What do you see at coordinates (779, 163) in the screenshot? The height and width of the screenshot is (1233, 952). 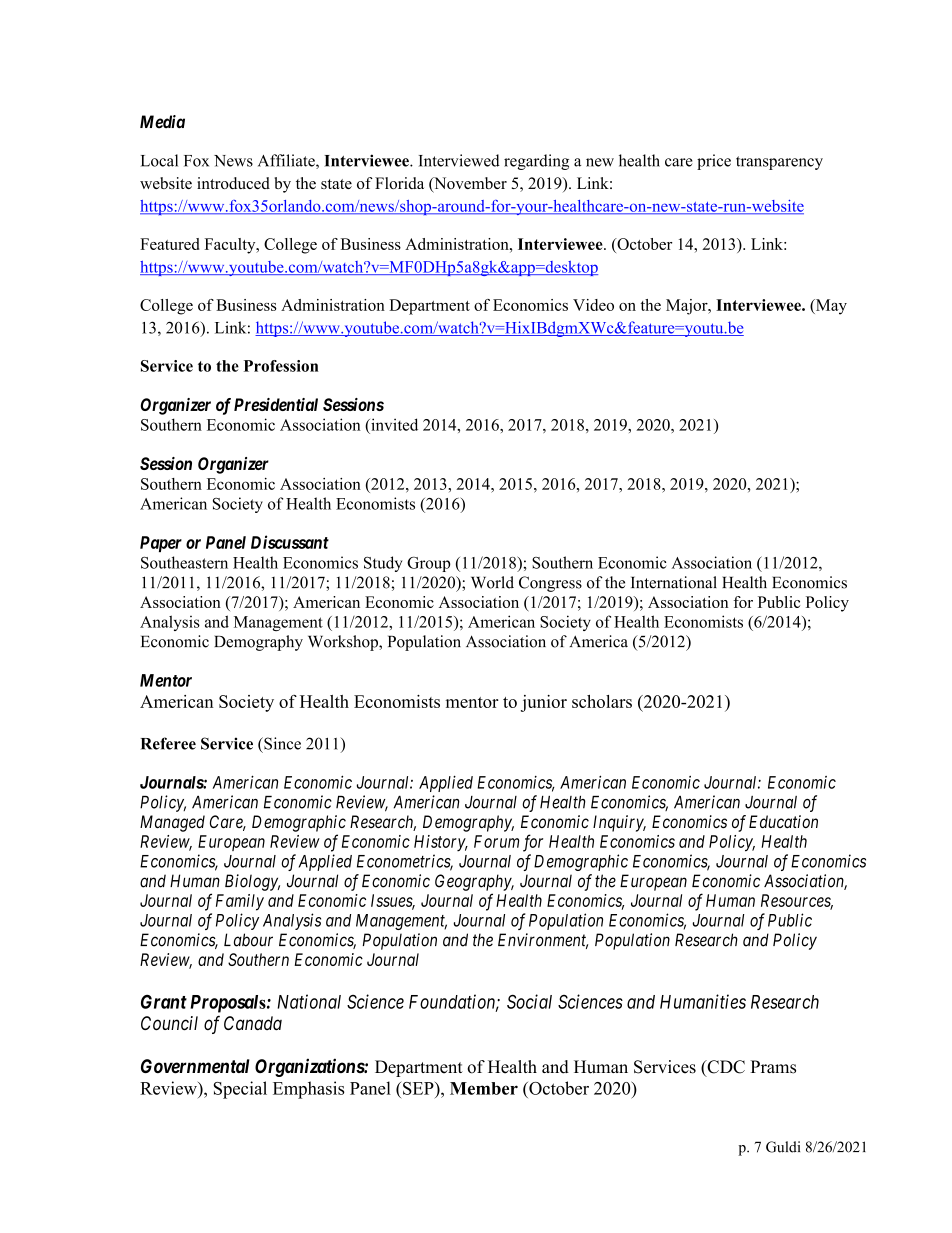 I see `transparency` at bounding box center [779, 163].
